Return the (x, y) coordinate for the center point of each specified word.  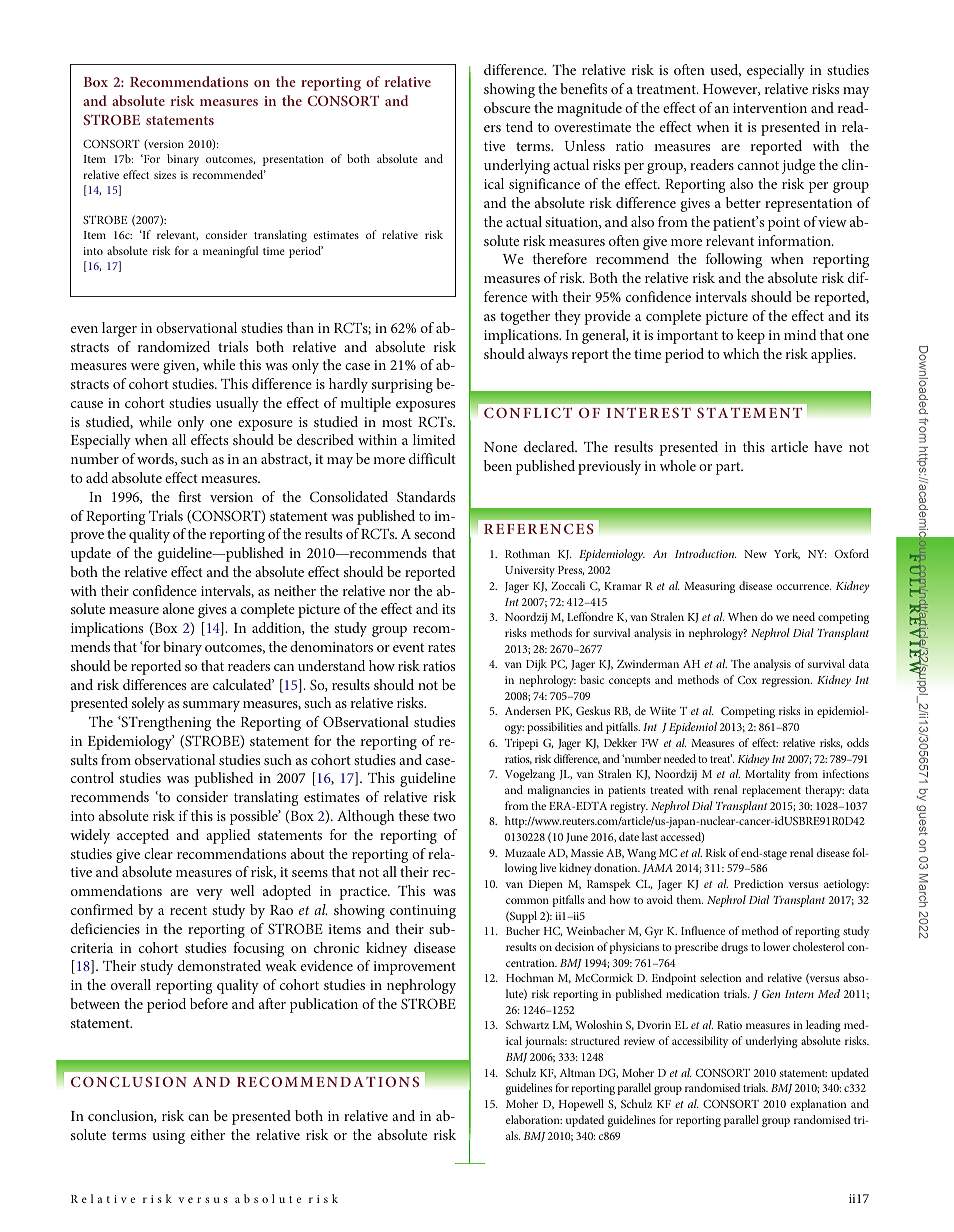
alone (178, 608)
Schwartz (527, 1024)
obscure (507, 107)
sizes (165, 175)
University (530, 571)
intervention (770, 108)
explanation (818, 1105)
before (209, 1003)
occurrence (803, 587)
